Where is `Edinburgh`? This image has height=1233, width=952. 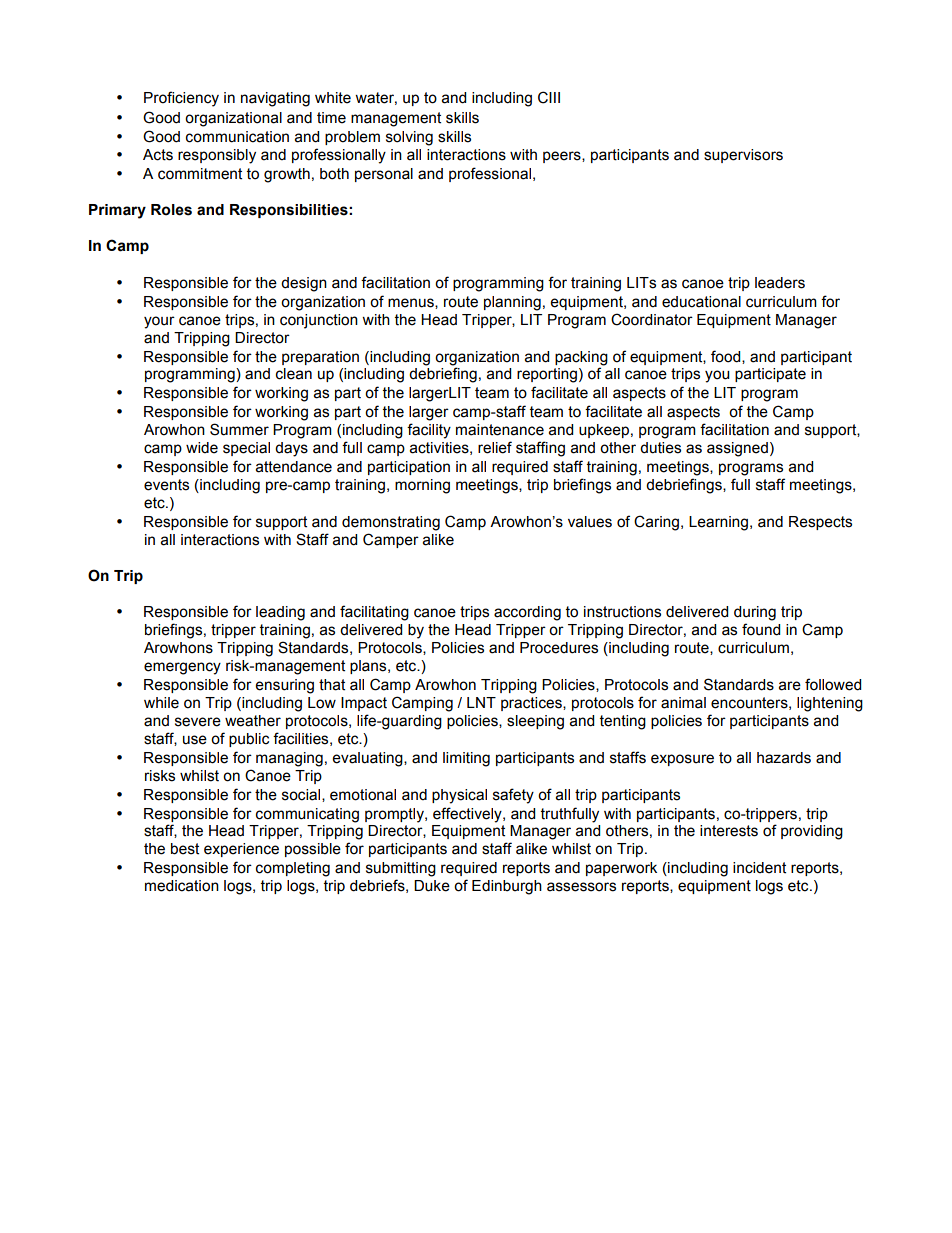
Edinburgh is located at coordinates (507, 887).
